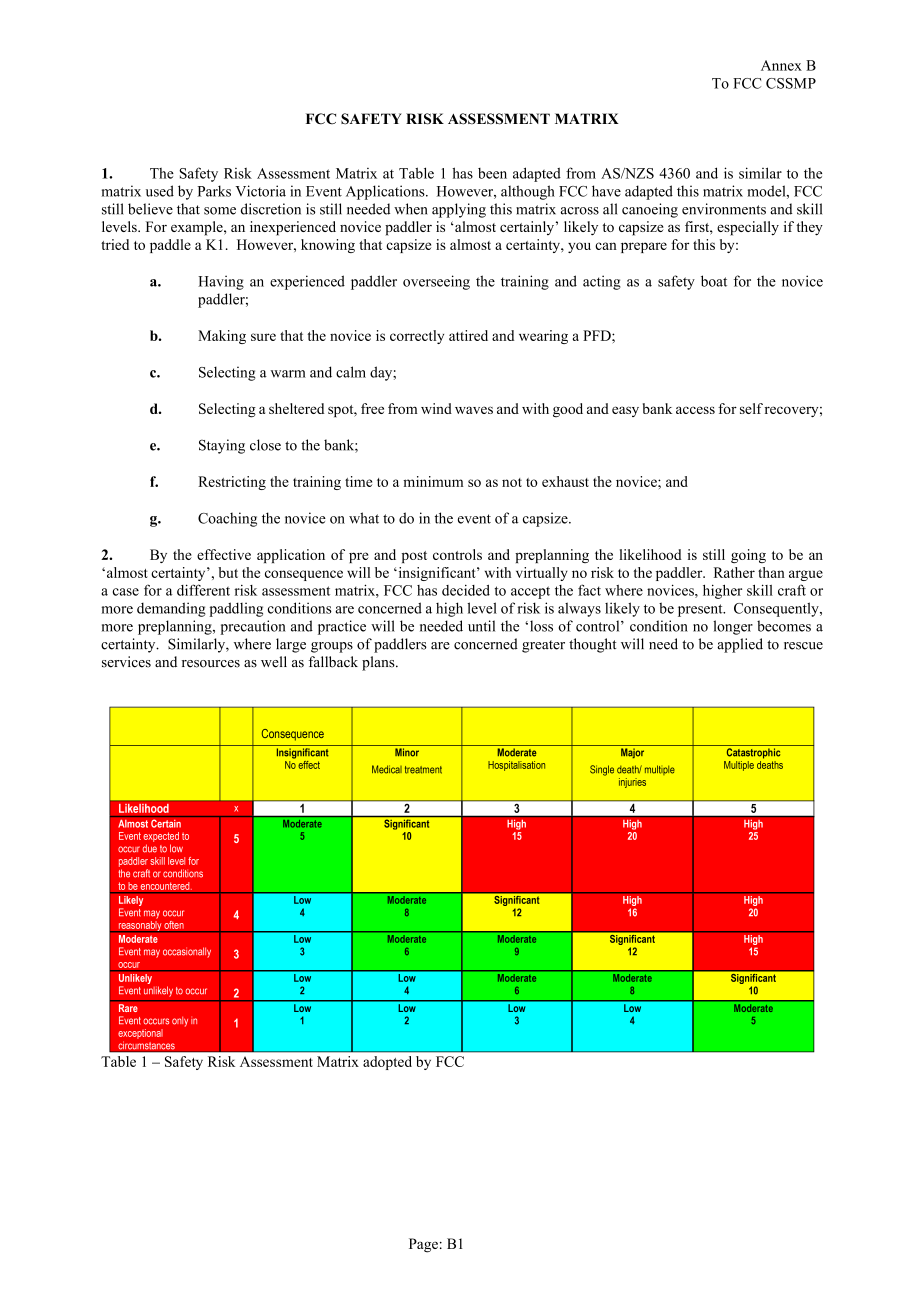 The image size is (924, 1308). What do you see at coordinates (140, 1034) in the screenshot?
I see `exceptional` at bounding box center [140, 1034].
